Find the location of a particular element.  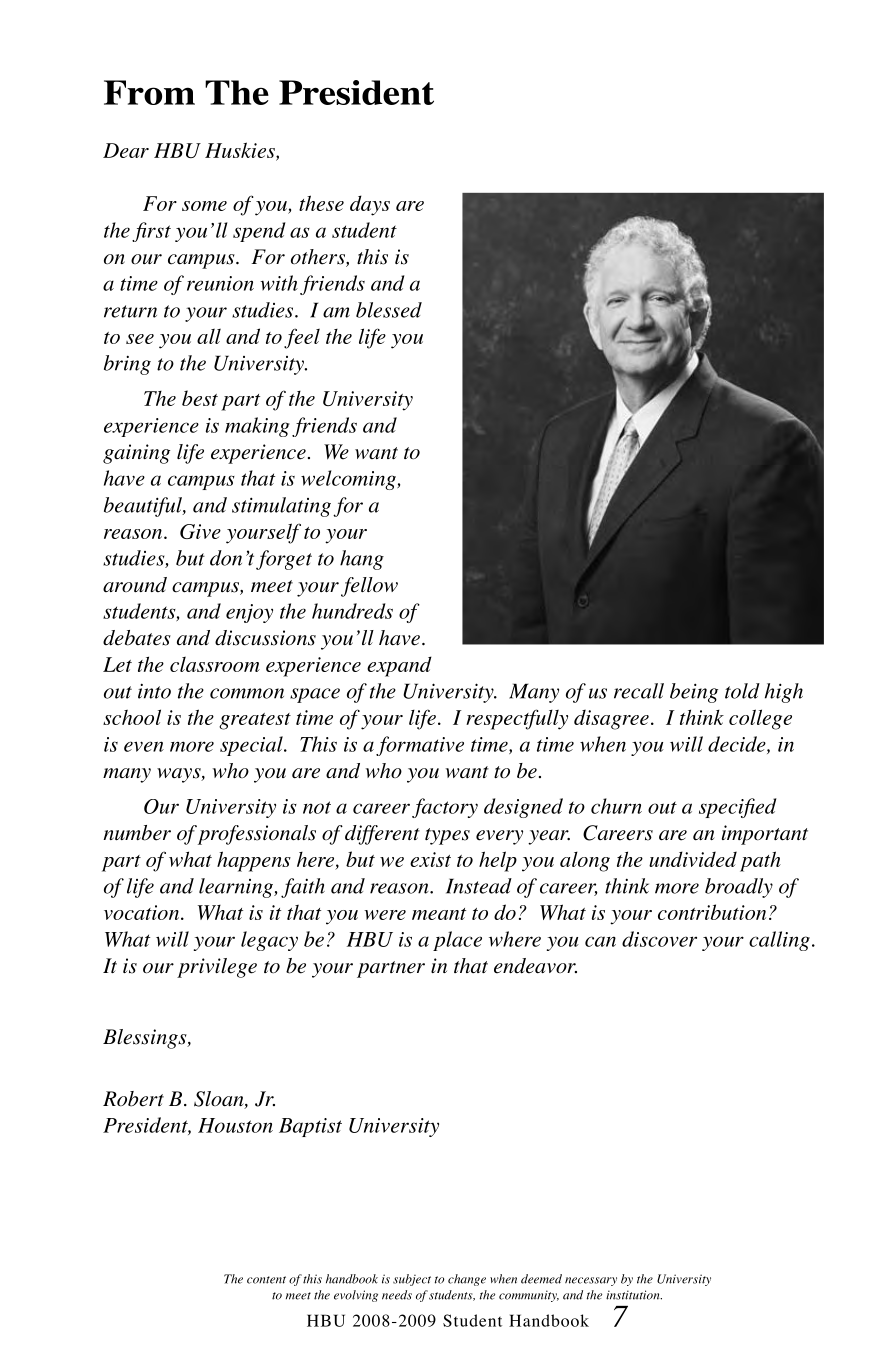

being is located at coordinates (694, 693).
